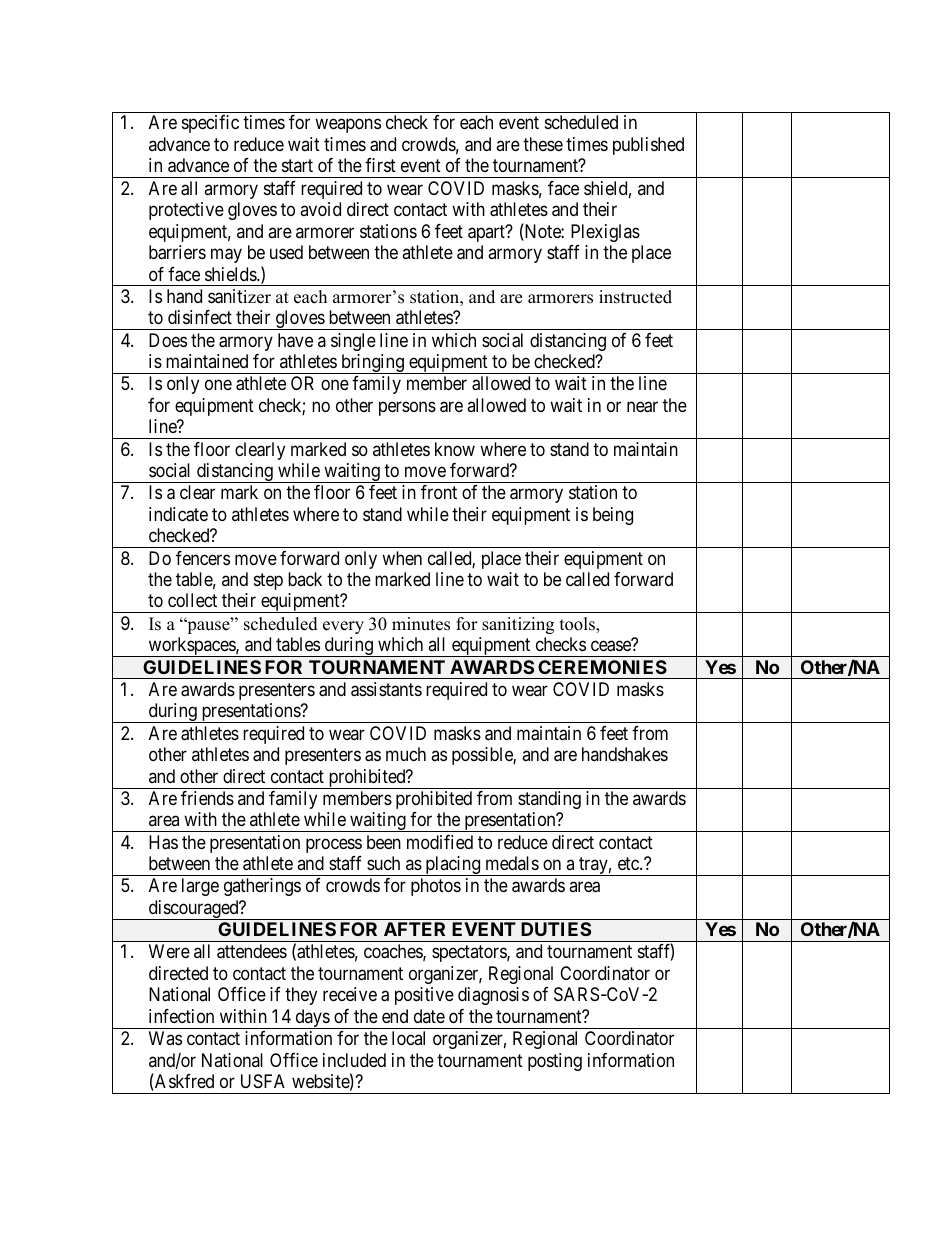 The image size is (952, 1233). What do you see at coordinates (555, 1062) in the page?
I see `posting` at bounding box center [555, 1062].
